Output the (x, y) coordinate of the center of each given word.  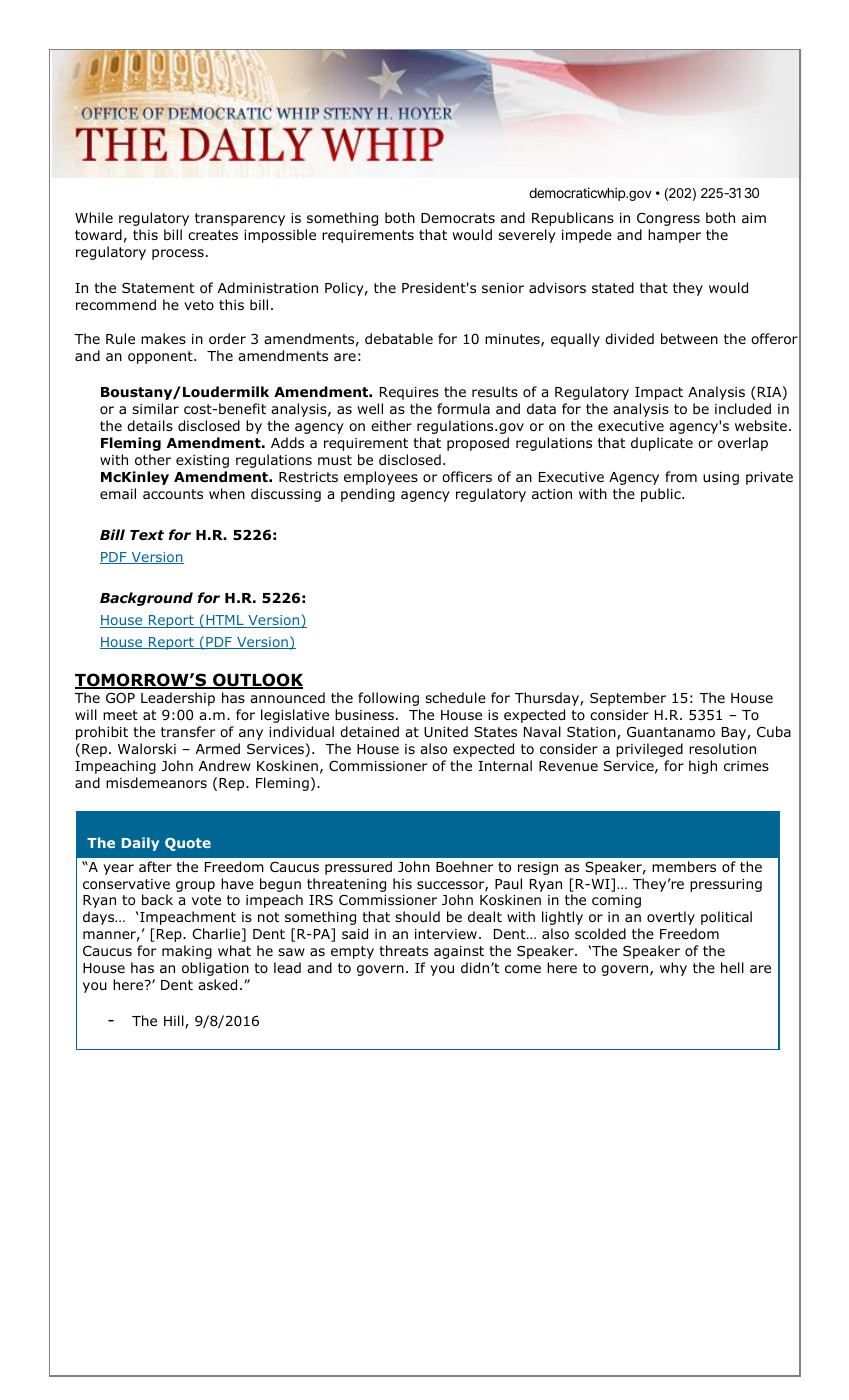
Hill (175, 1022)
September (628, 699)
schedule (455, 697)
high (703, 767)
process (178, 254)
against (459, 952)
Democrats (458, 218)
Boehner (464, 866)
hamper (674, 236)
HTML (225, 621)
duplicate (662, 444)
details (150, 426)
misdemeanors (156, 783)
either (391, 425)
